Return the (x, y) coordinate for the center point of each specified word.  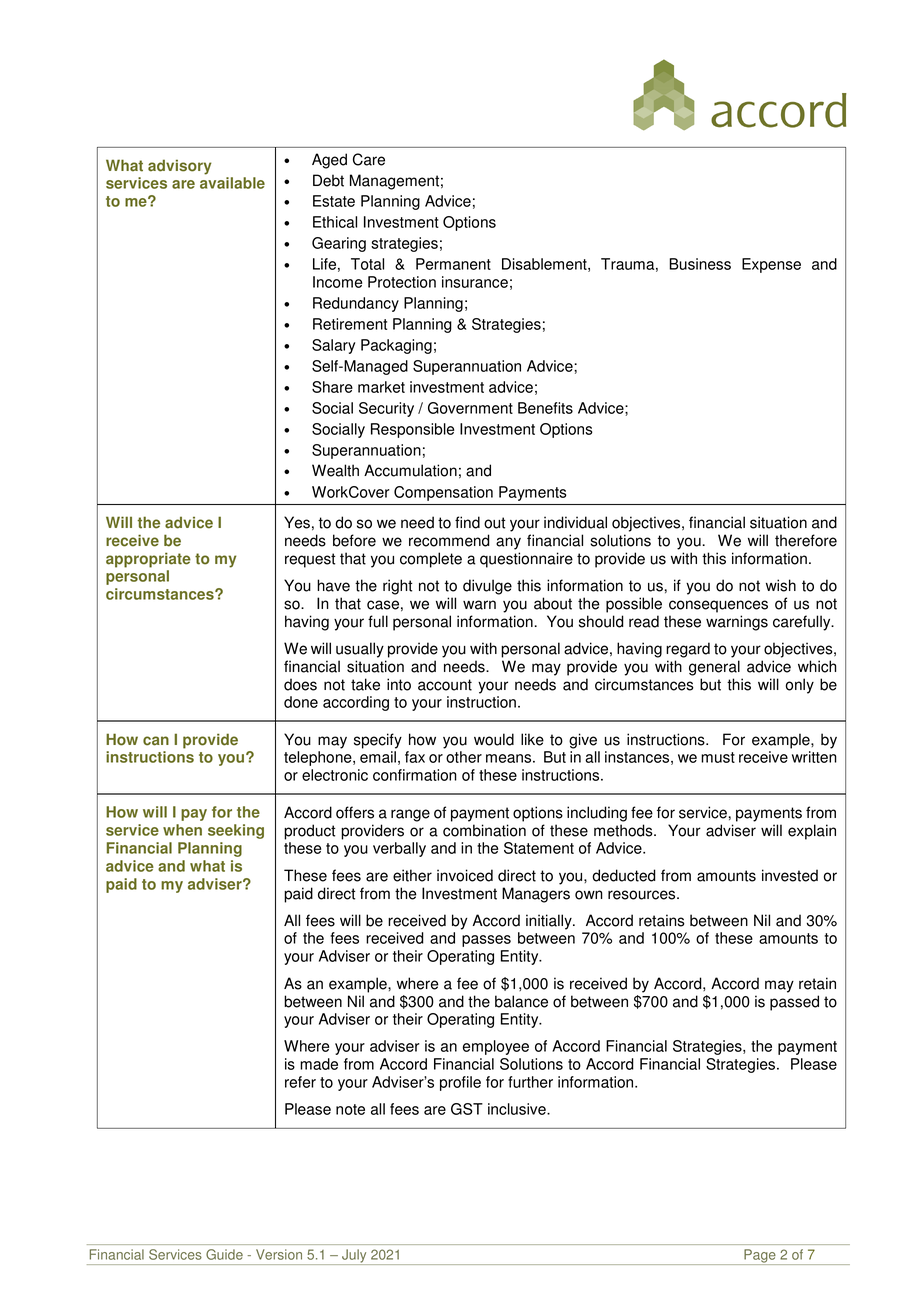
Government (470, 408)
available (232, 183)
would (494, 739)
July (354, 1257)
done (301, 702)
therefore (806, 540)
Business (700, 264)
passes (486, 941)
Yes (297, 522)
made (319, 1064)
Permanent (453, 264)
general (714, 668)
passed (794, 1003)
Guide (224, 1254)
